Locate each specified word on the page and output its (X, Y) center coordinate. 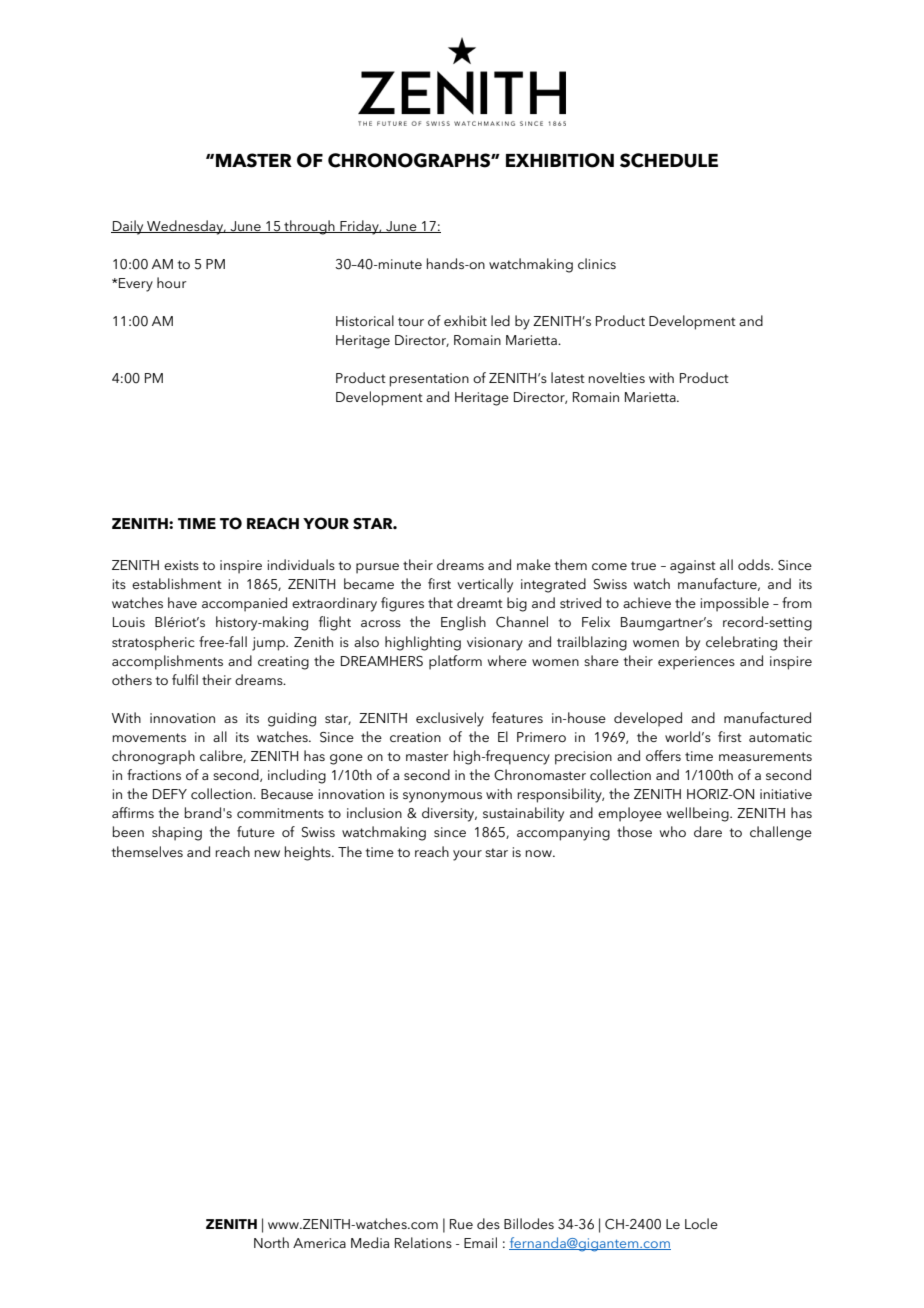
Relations (423, 1242)
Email (480, 1242)
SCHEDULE (669, 160)
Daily (128, 227)
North (271, 1242)
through (309, 227)
